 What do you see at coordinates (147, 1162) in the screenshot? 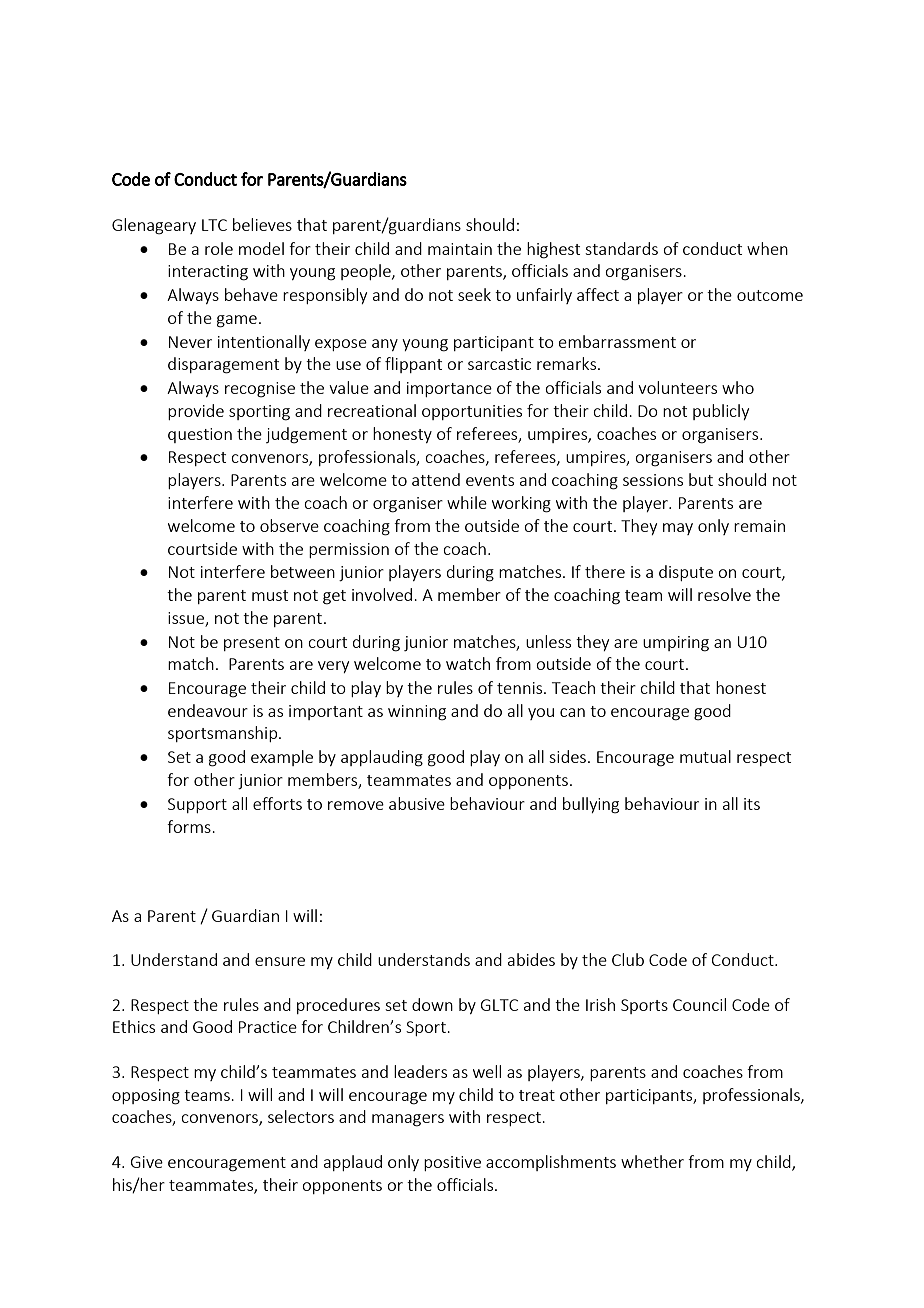
I see `Give` at bounding box center [147, 1162].
